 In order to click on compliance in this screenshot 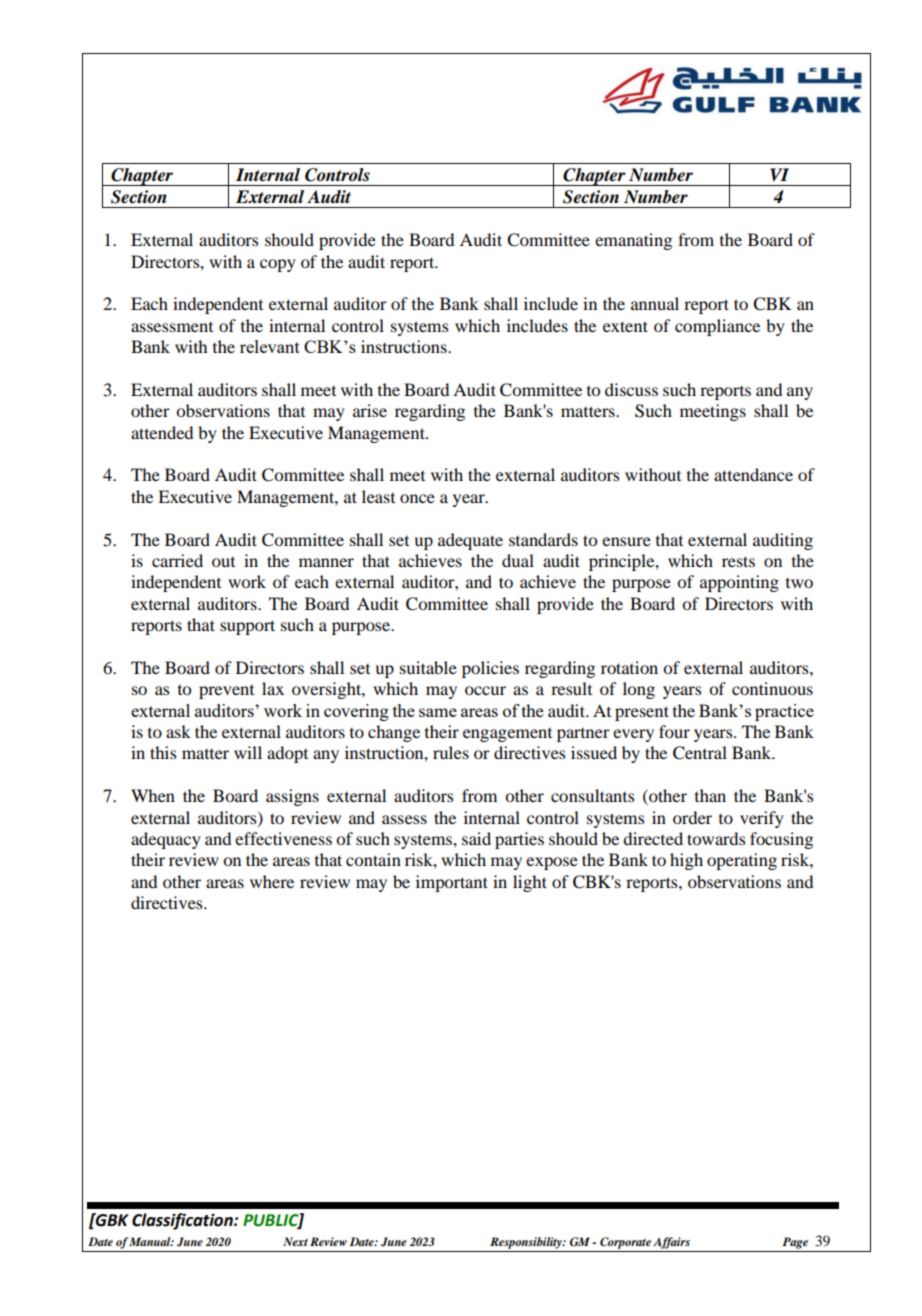, I will do `click(717, 327)`.
